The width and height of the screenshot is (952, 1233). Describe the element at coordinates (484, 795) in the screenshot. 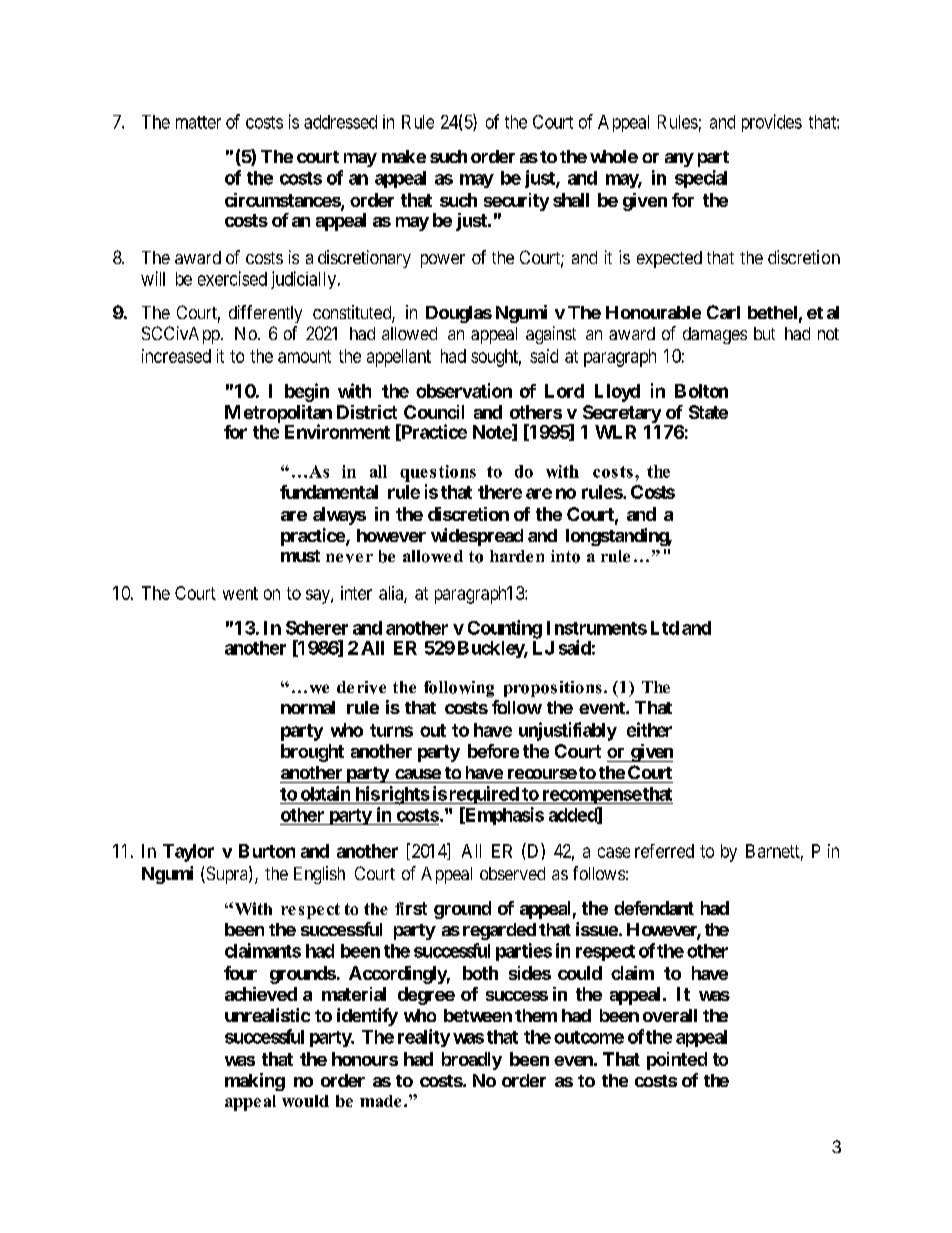

I see `required` at that location.
